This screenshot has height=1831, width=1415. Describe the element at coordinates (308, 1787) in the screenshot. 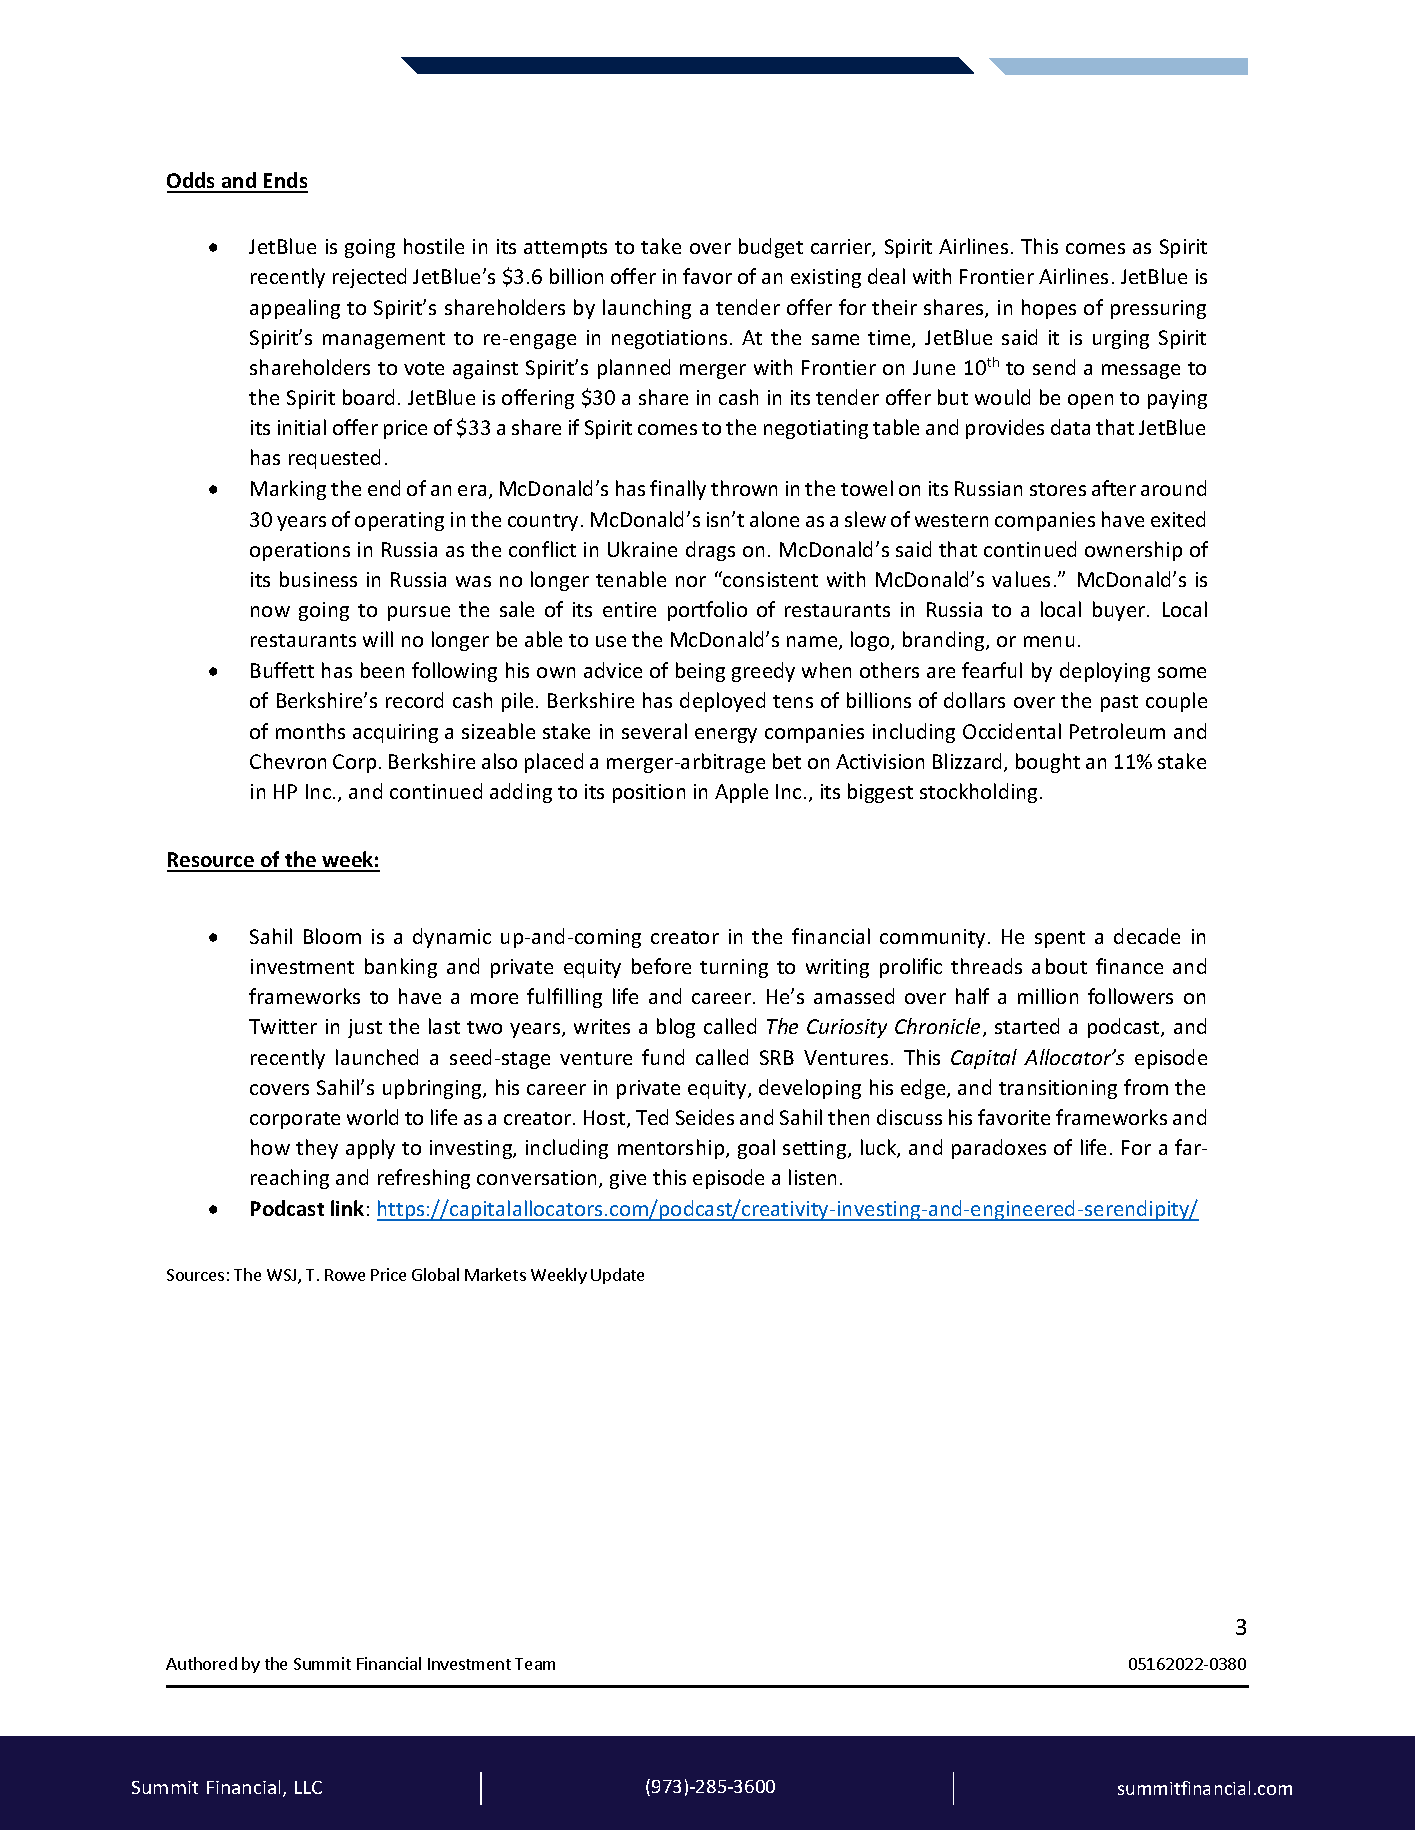

I see `LLC` at that location.
